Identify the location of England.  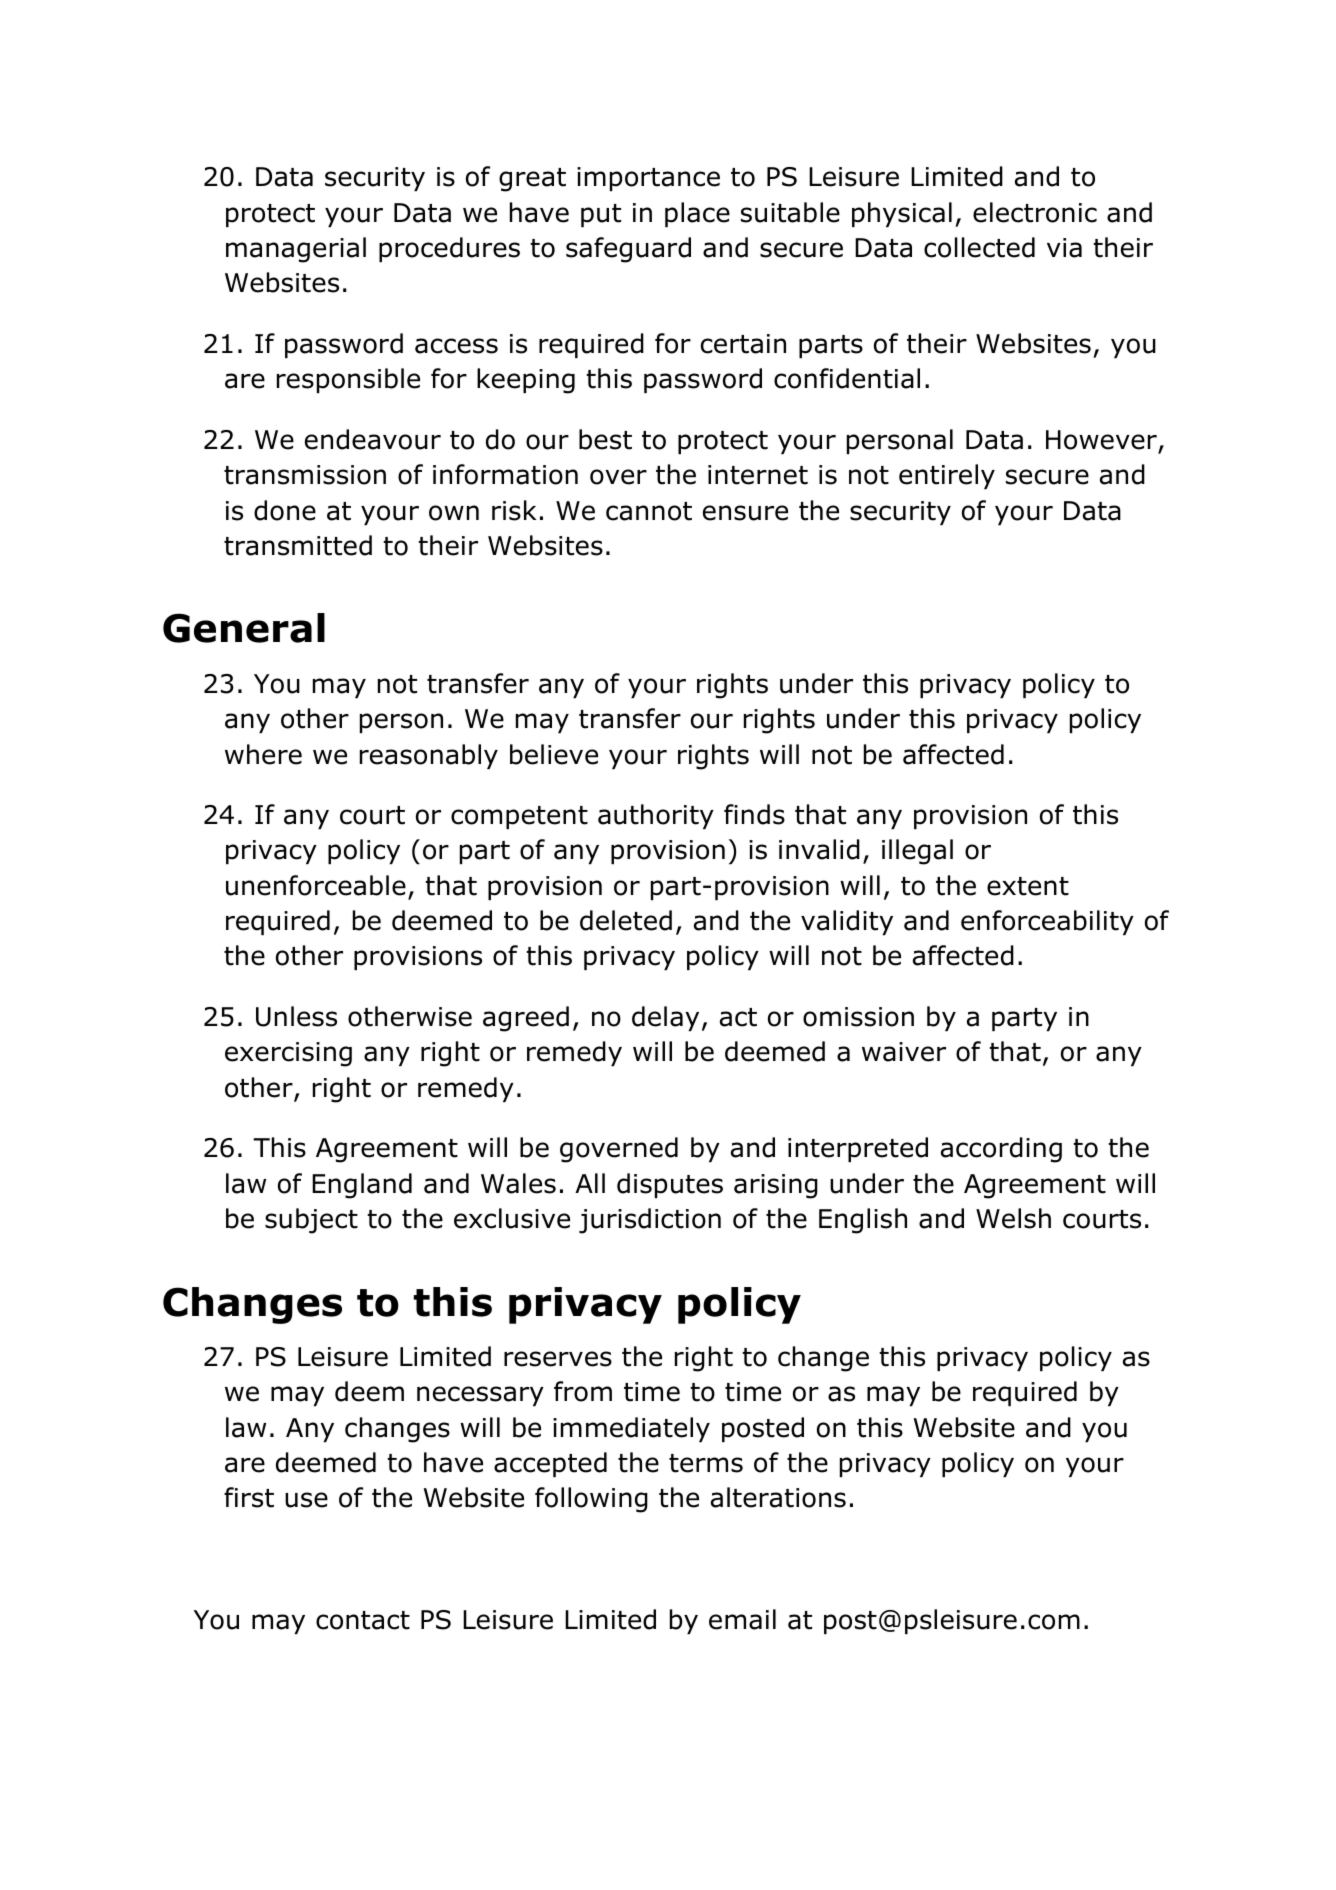
(362, 1186).
